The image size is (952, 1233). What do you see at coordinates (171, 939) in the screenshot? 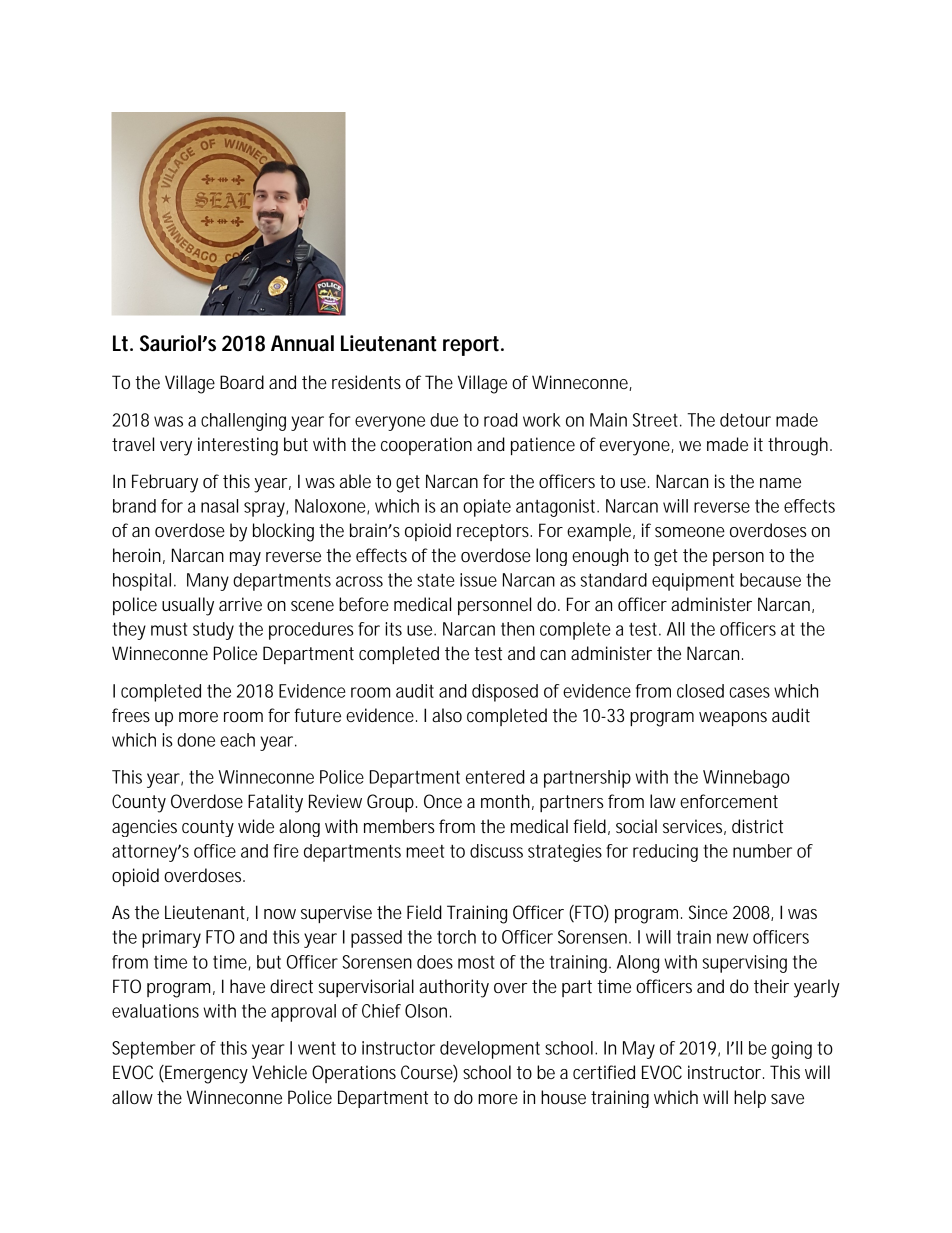
I see `primary` at bounding box center [171, 939].
